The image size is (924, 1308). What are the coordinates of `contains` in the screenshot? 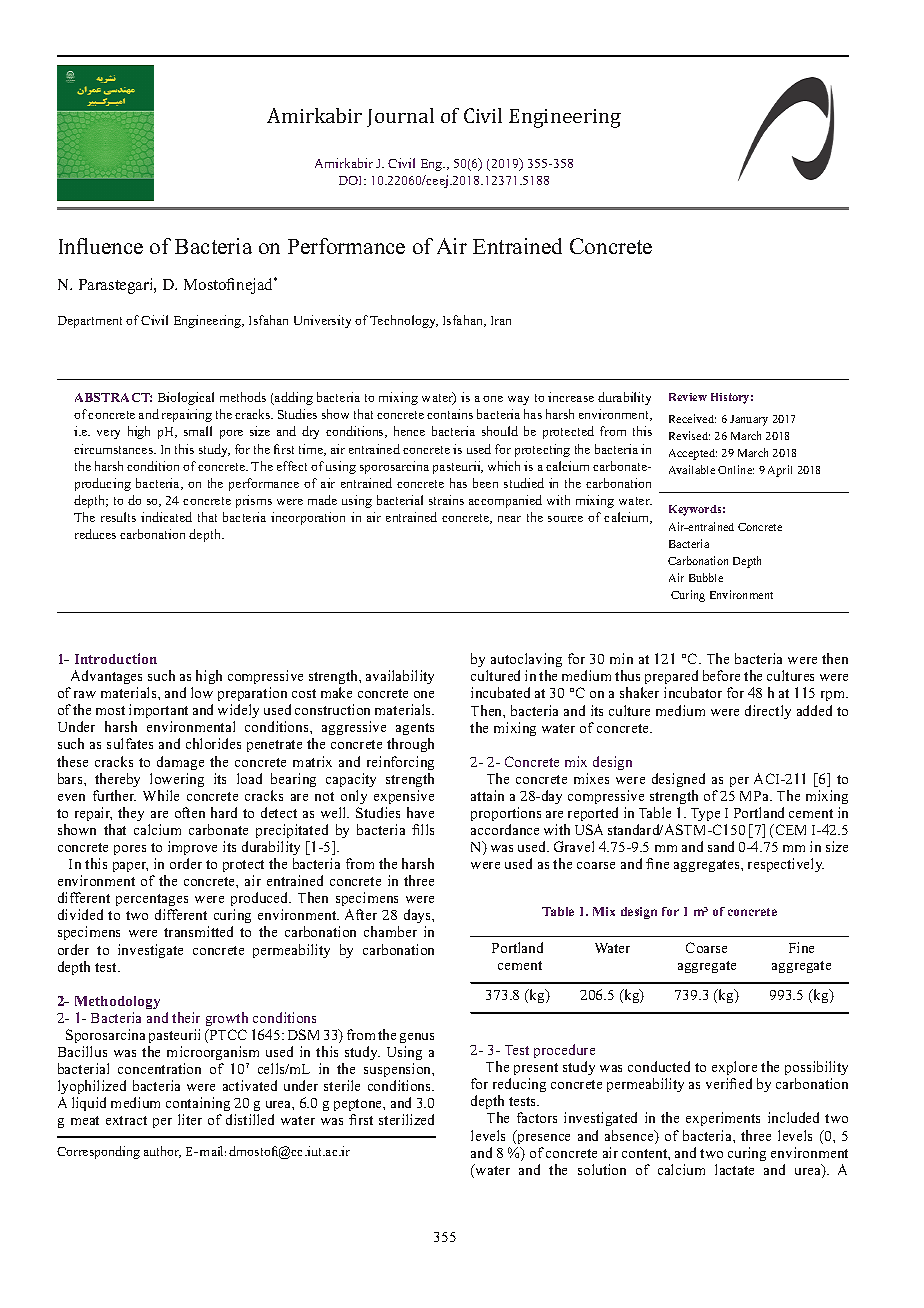 It's located at (450, 414).
